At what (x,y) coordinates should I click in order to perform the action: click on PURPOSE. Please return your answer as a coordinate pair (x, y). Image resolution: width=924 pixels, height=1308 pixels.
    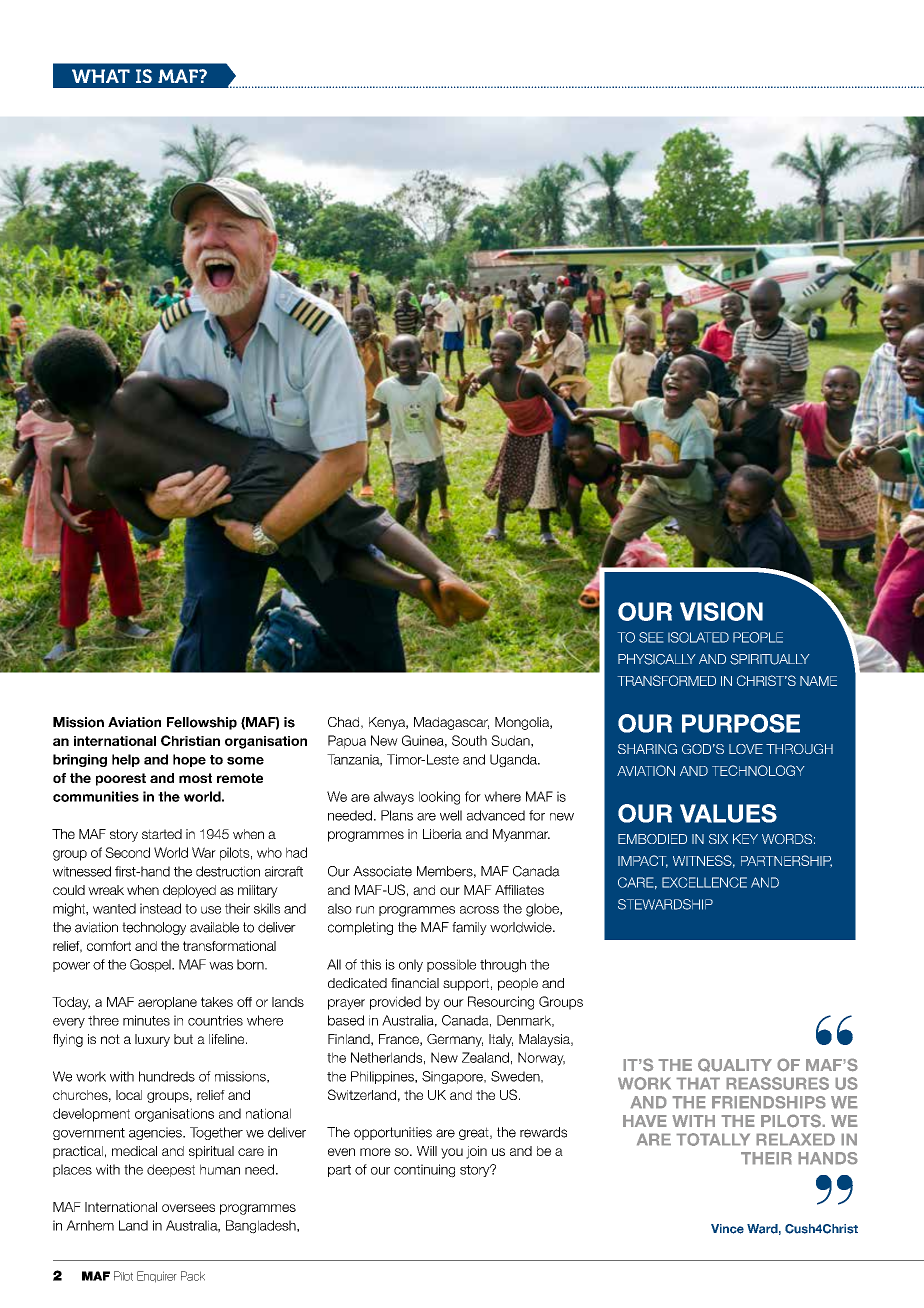
    Looking at the image, I should click on (741, 723).
